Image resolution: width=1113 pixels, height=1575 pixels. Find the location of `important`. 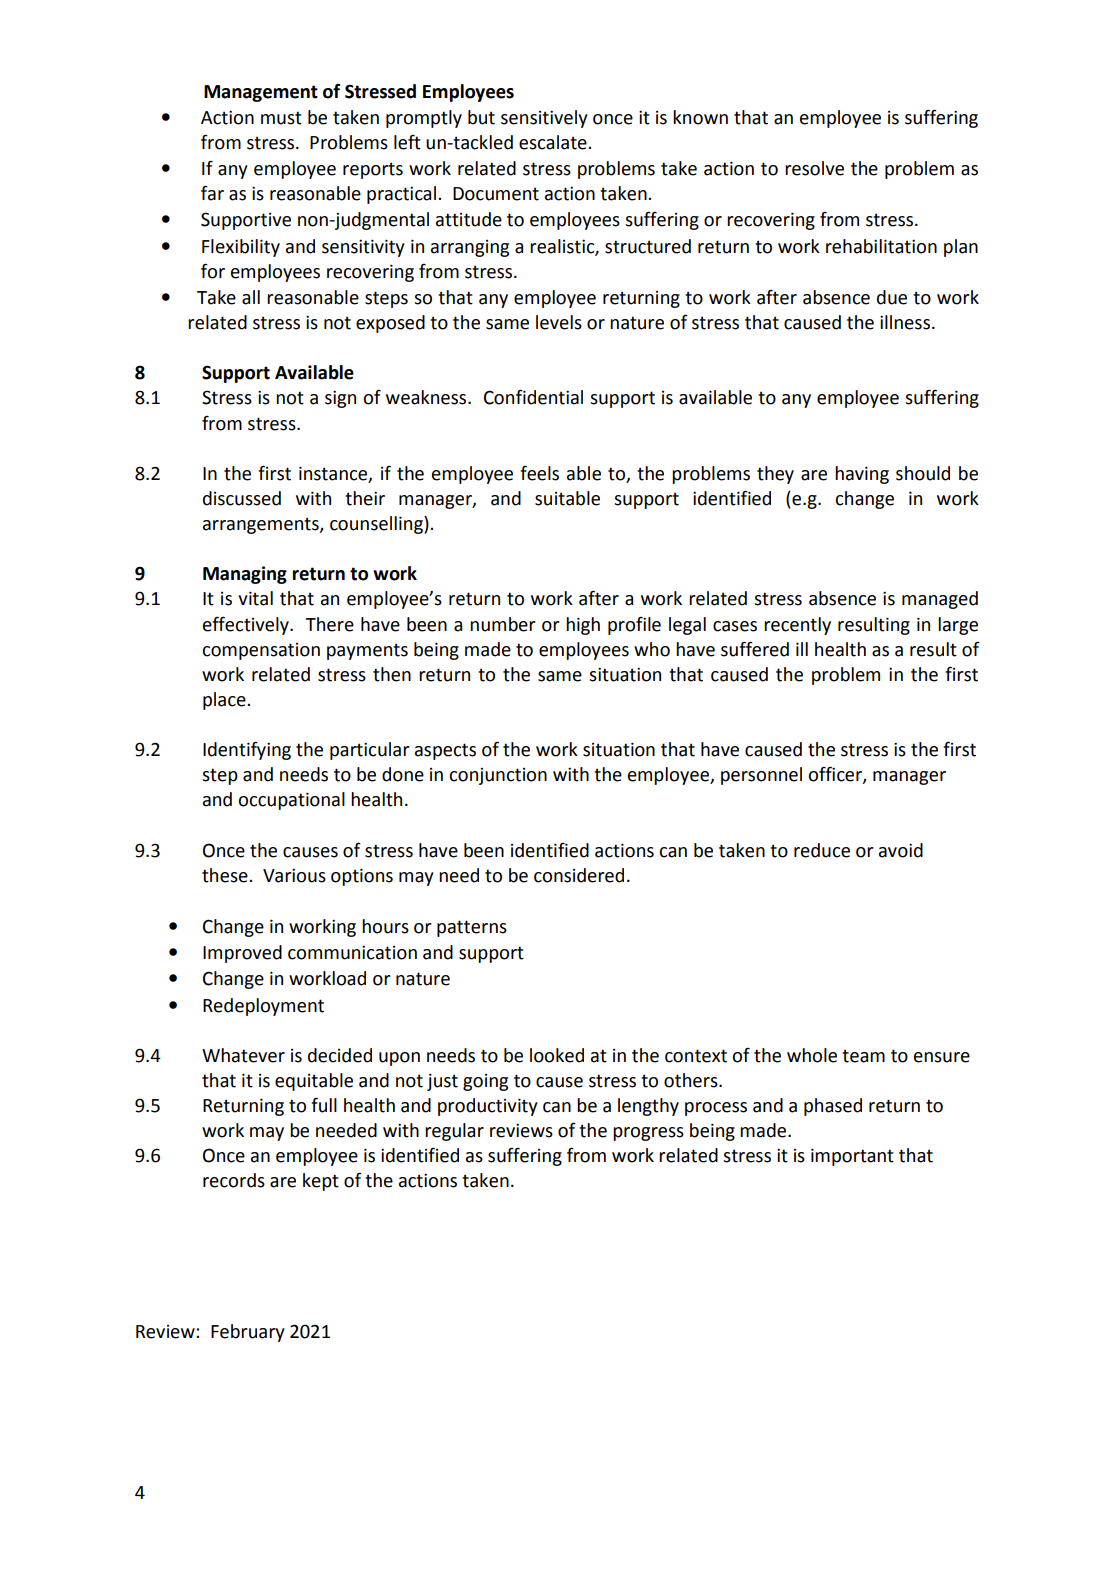

important is located at coordinates (852, 1157).
